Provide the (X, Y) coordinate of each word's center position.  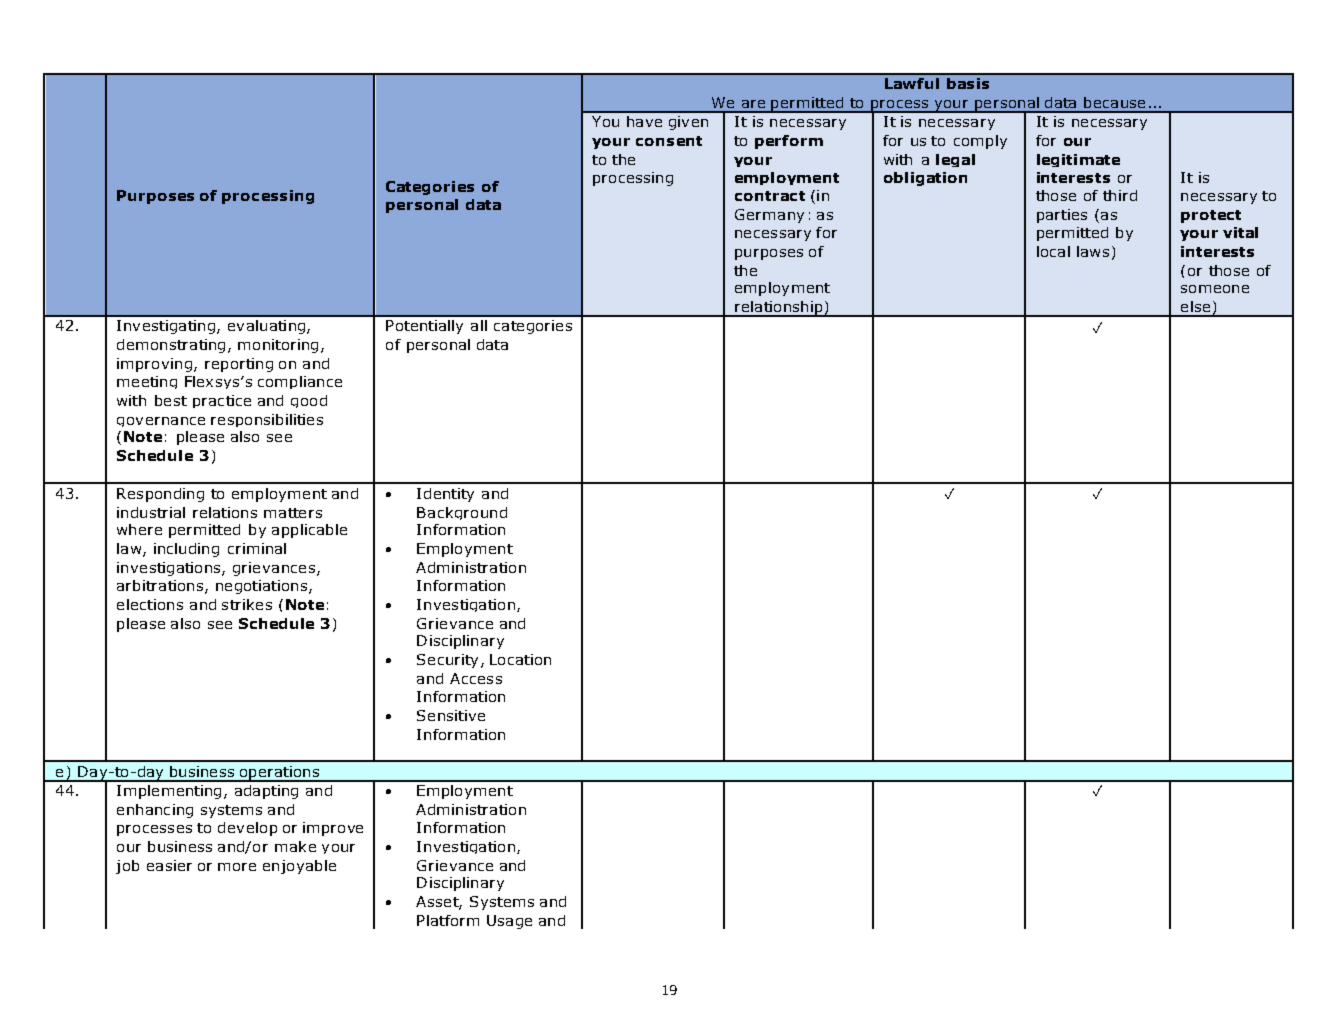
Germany (769, 216)
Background (462, 513)
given (688, 123)
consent (669, 141)
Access (476, 678)
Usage (509, 922)
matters (293, 513)
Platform (448, 920)
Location (520, 659)
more (237, 867)
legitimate (1078, 160)
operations (279, 774)
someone (1215, 289)
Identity (445, 495)
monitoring (278, 346)
